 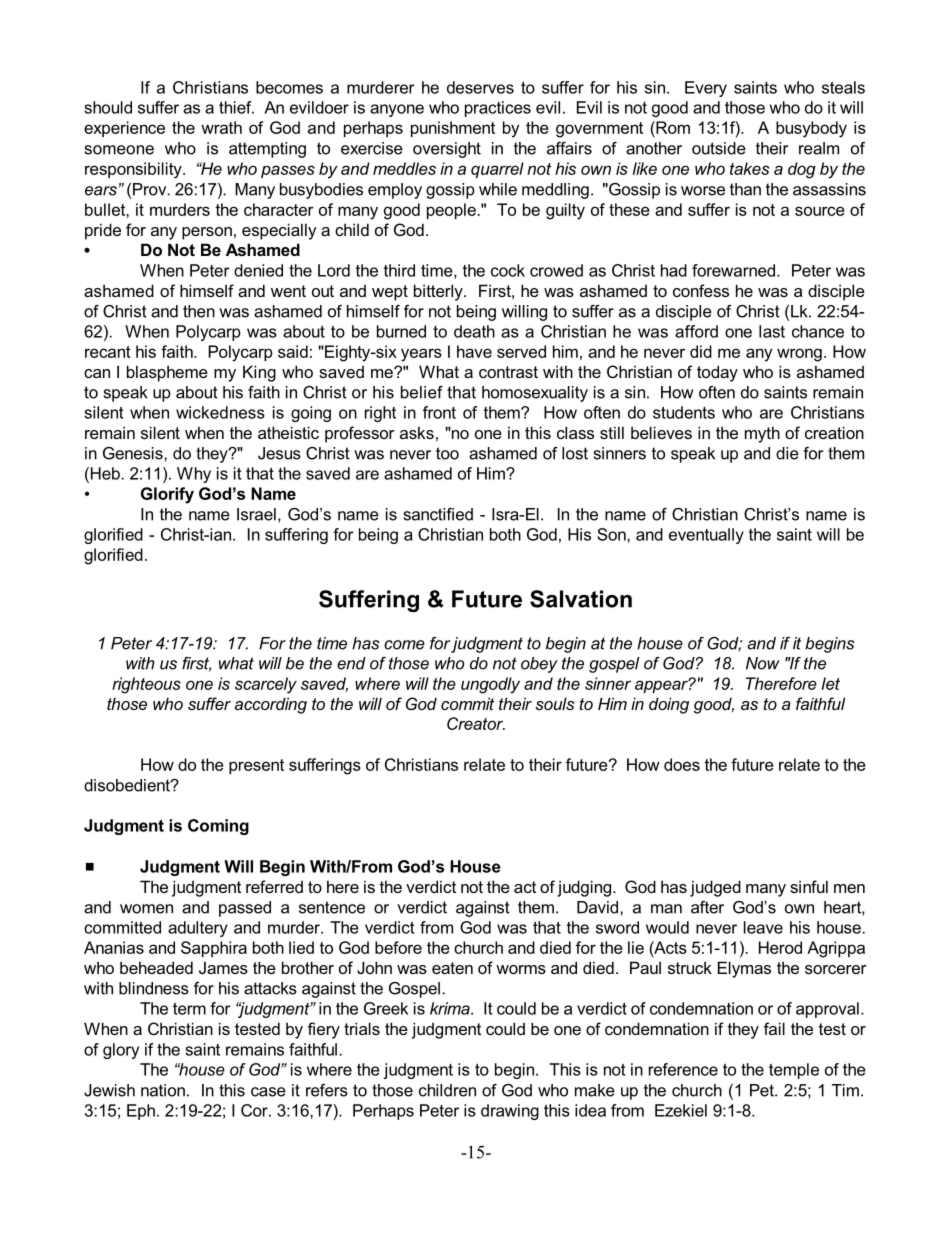 What do you see at coordinates (266, 685) in the document?
I see `scarcely` at bounding box center [266, 685].
